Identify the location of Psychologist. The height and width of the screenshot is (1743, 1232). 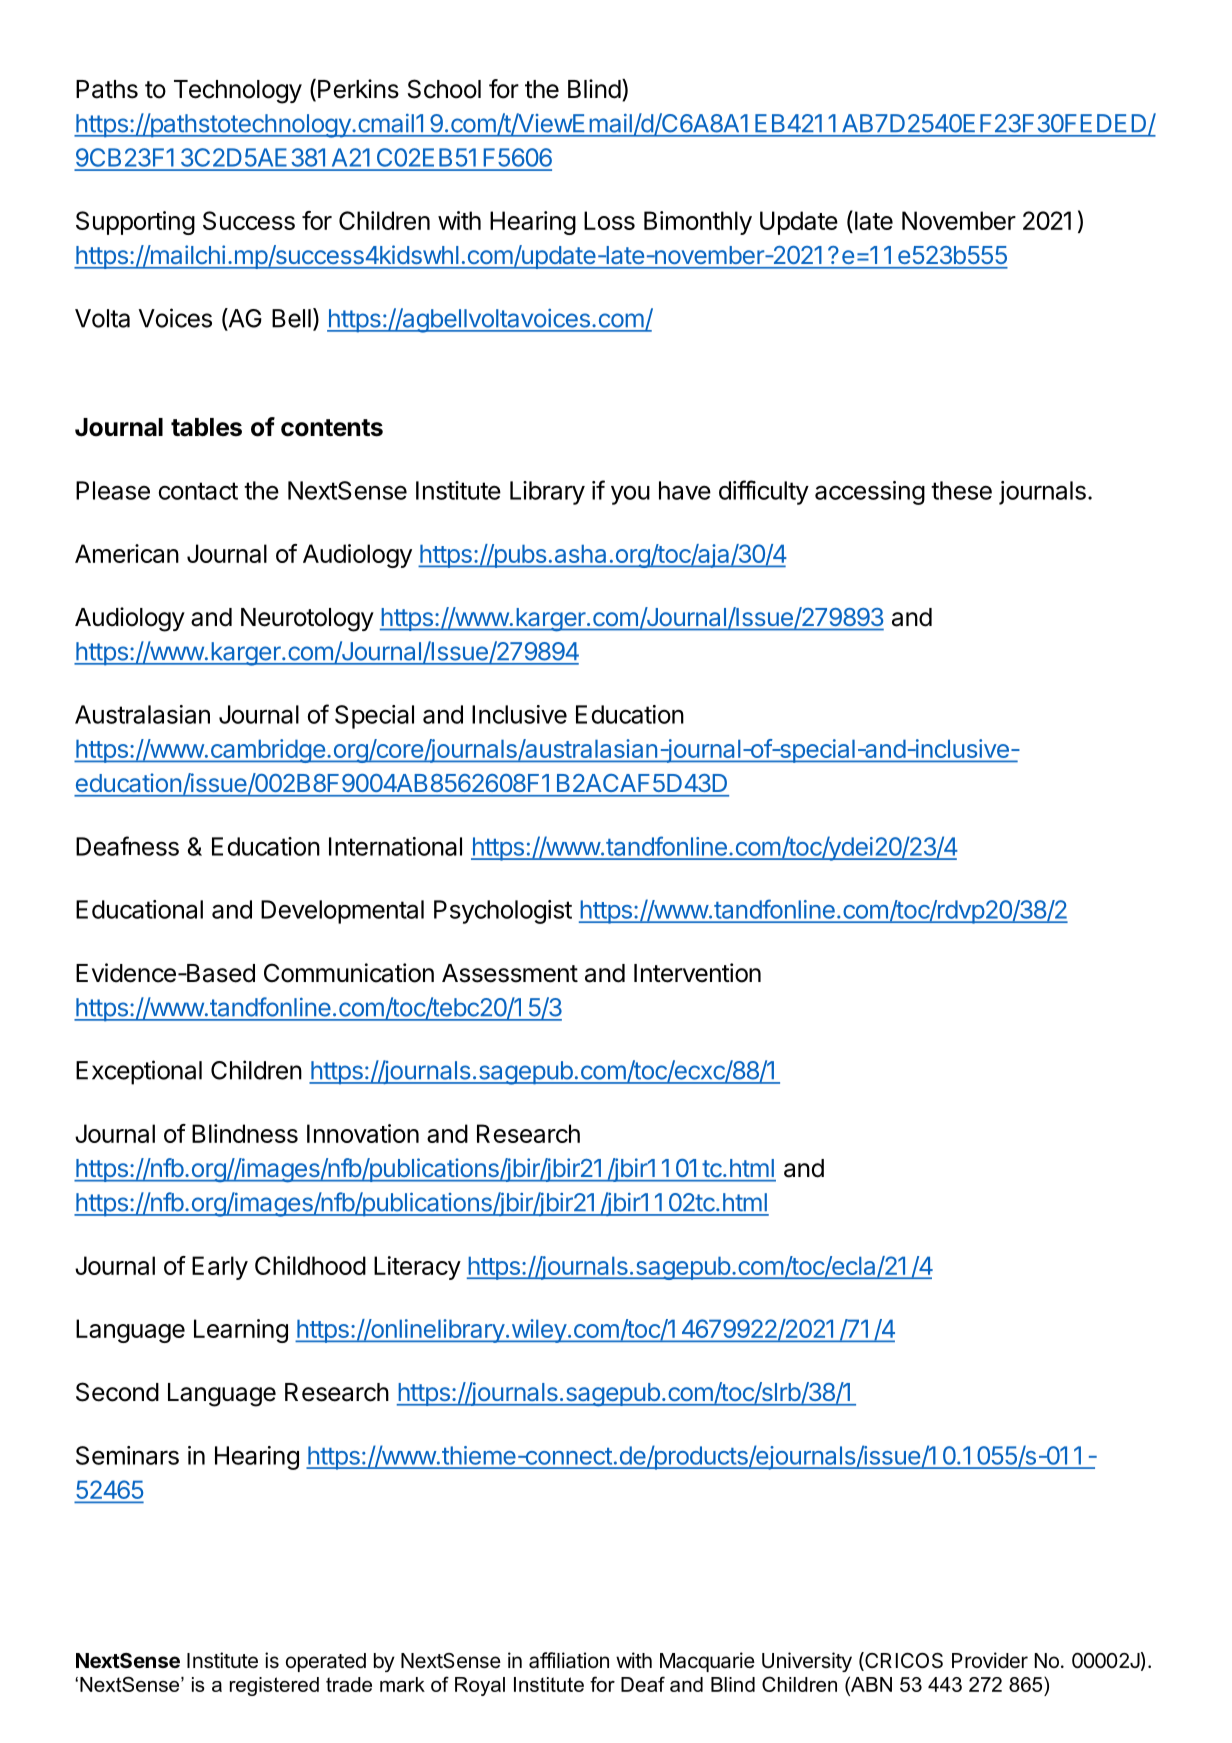
(503, 912).
